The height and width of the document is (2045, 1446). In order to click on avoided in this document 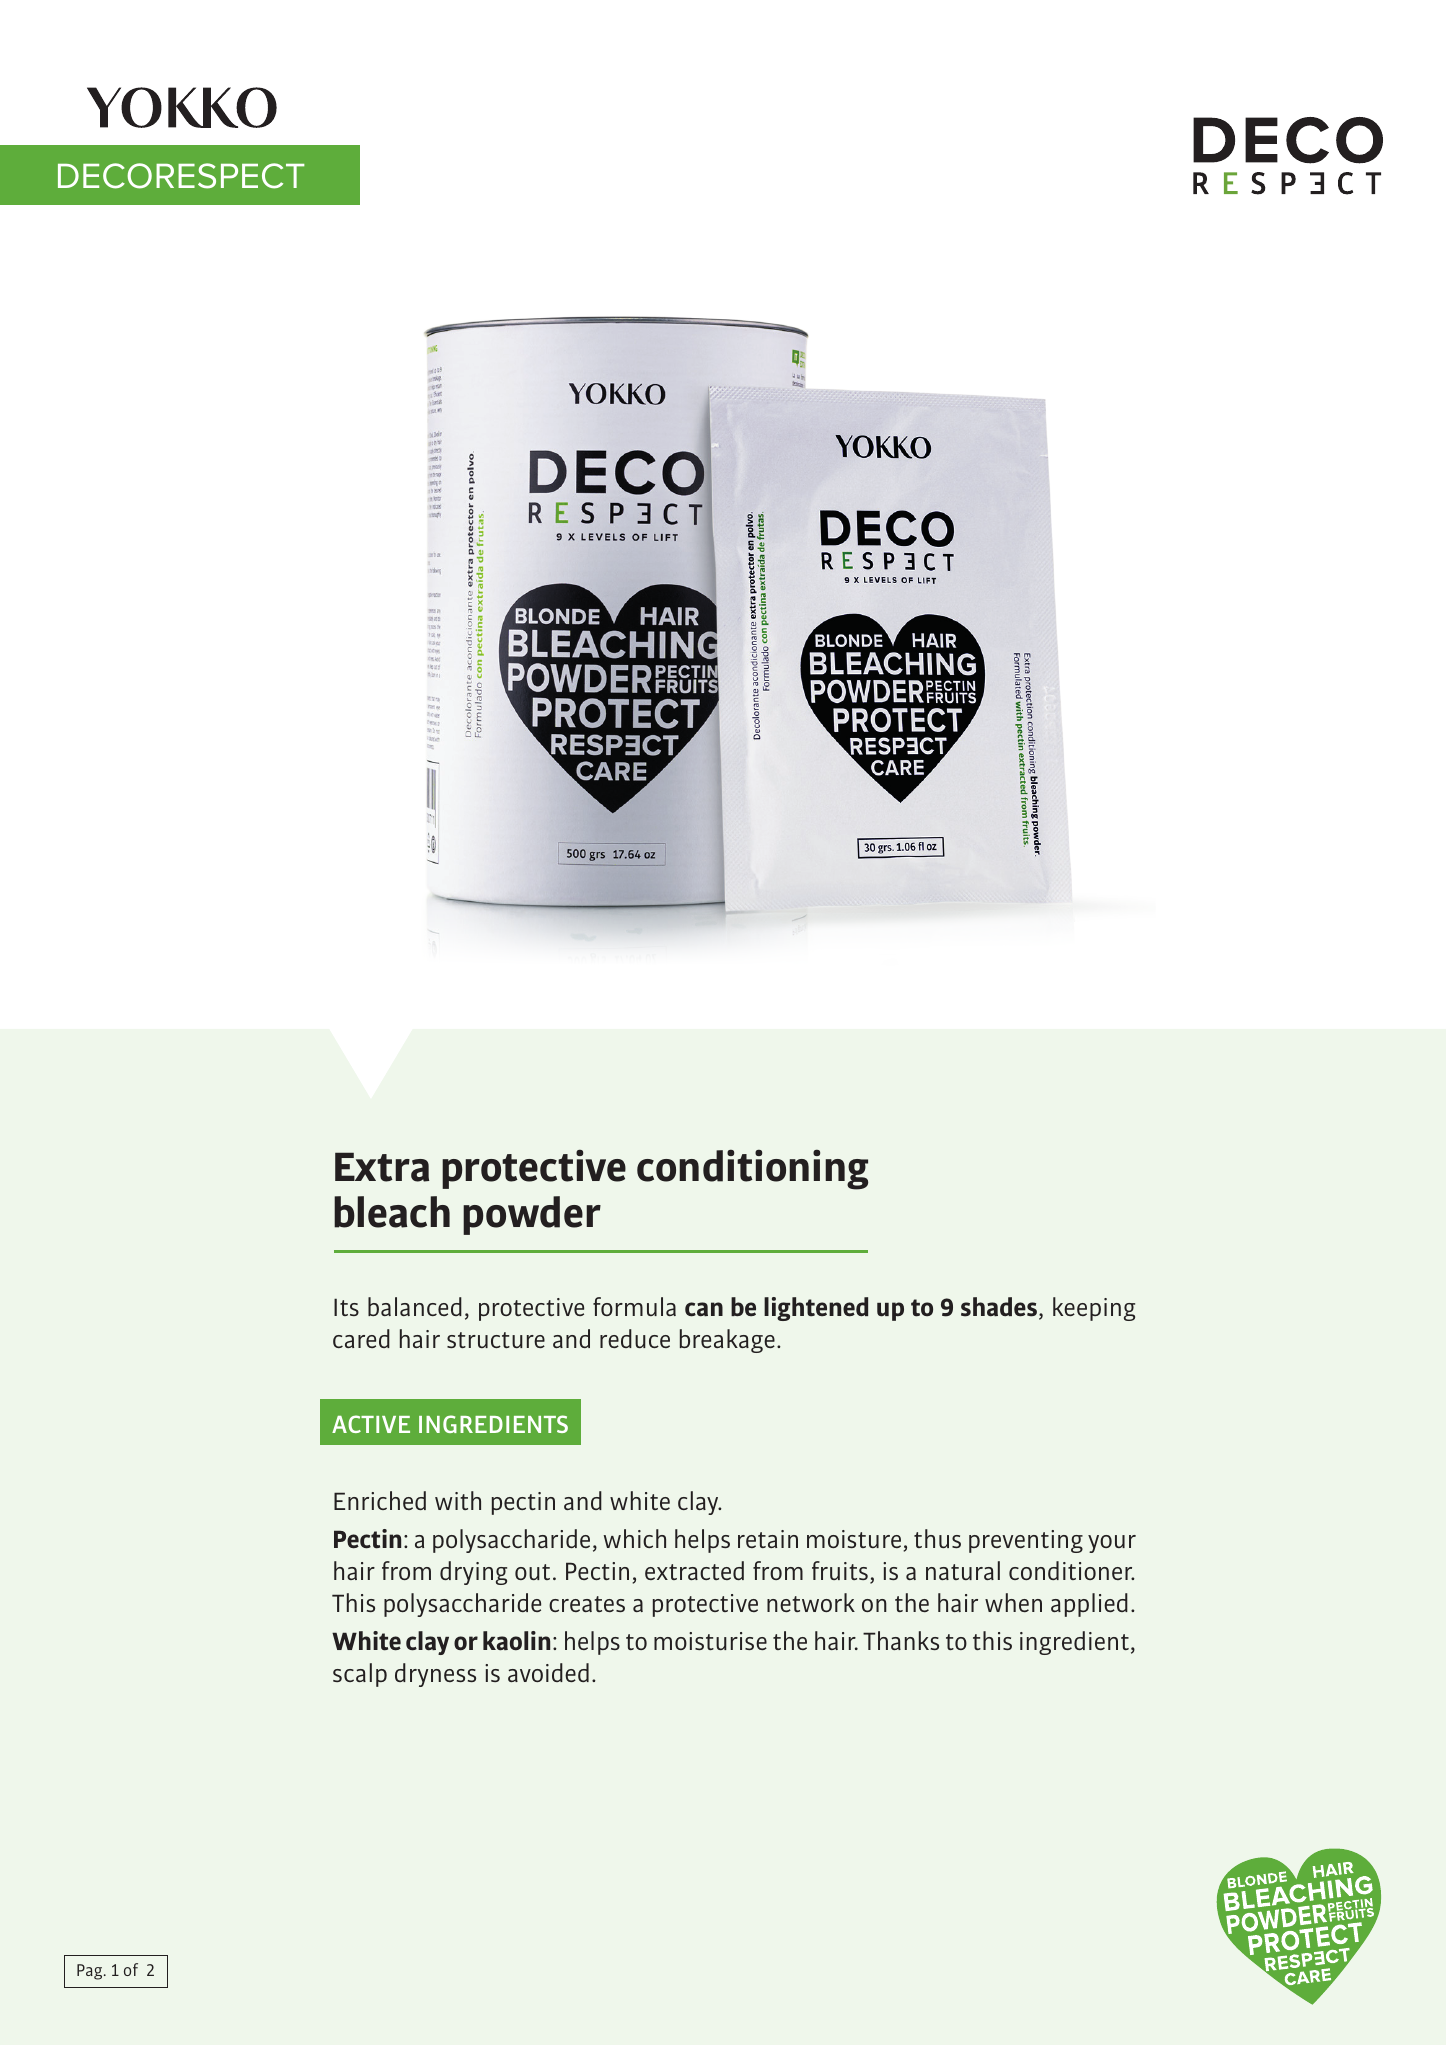, I will do `click(548, 1672)`.
